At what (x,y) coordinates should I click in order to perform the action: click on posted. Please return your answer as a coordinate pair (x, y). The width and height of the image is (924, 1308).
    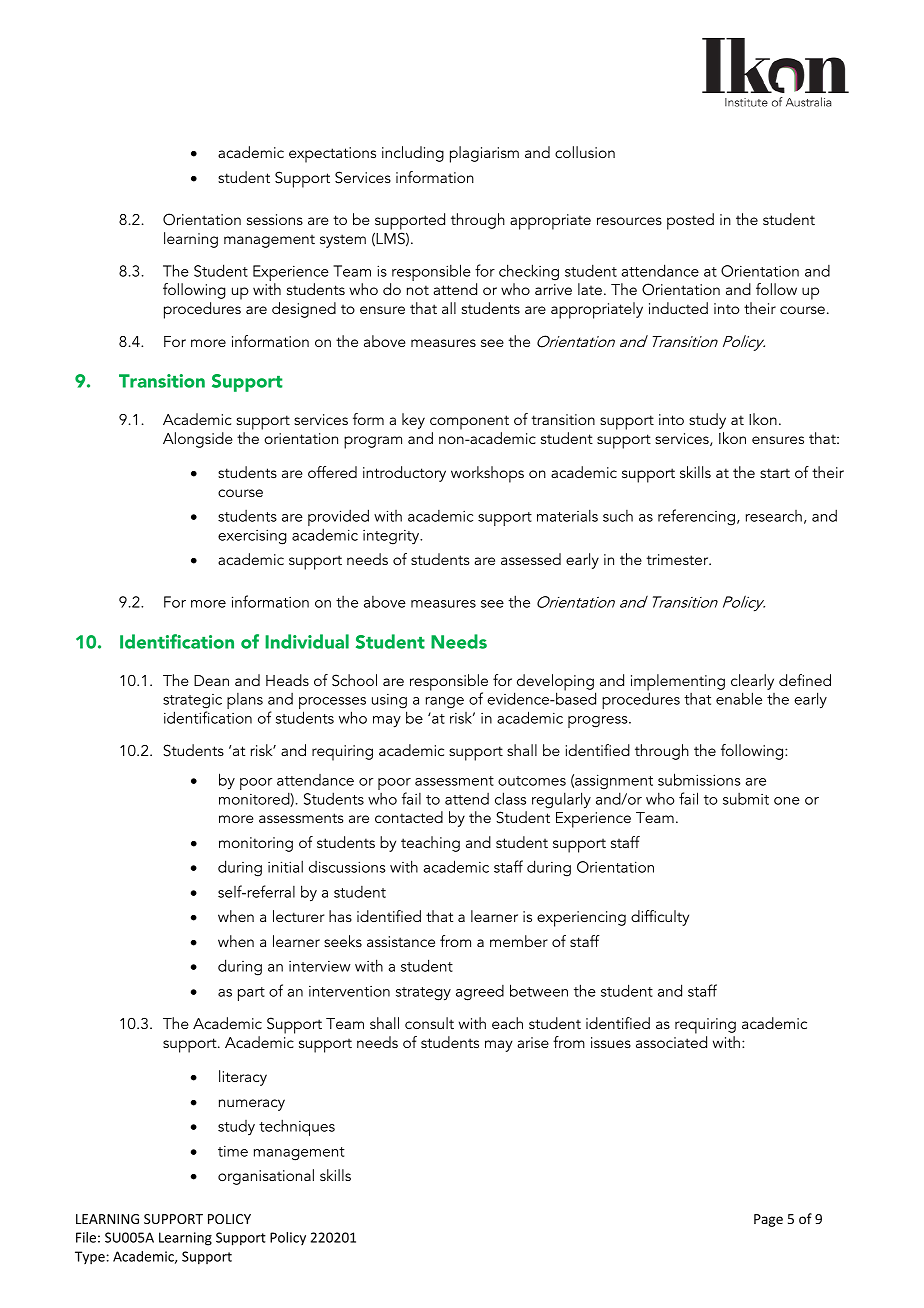
    Looking at the image, I should click on (690, 221).
